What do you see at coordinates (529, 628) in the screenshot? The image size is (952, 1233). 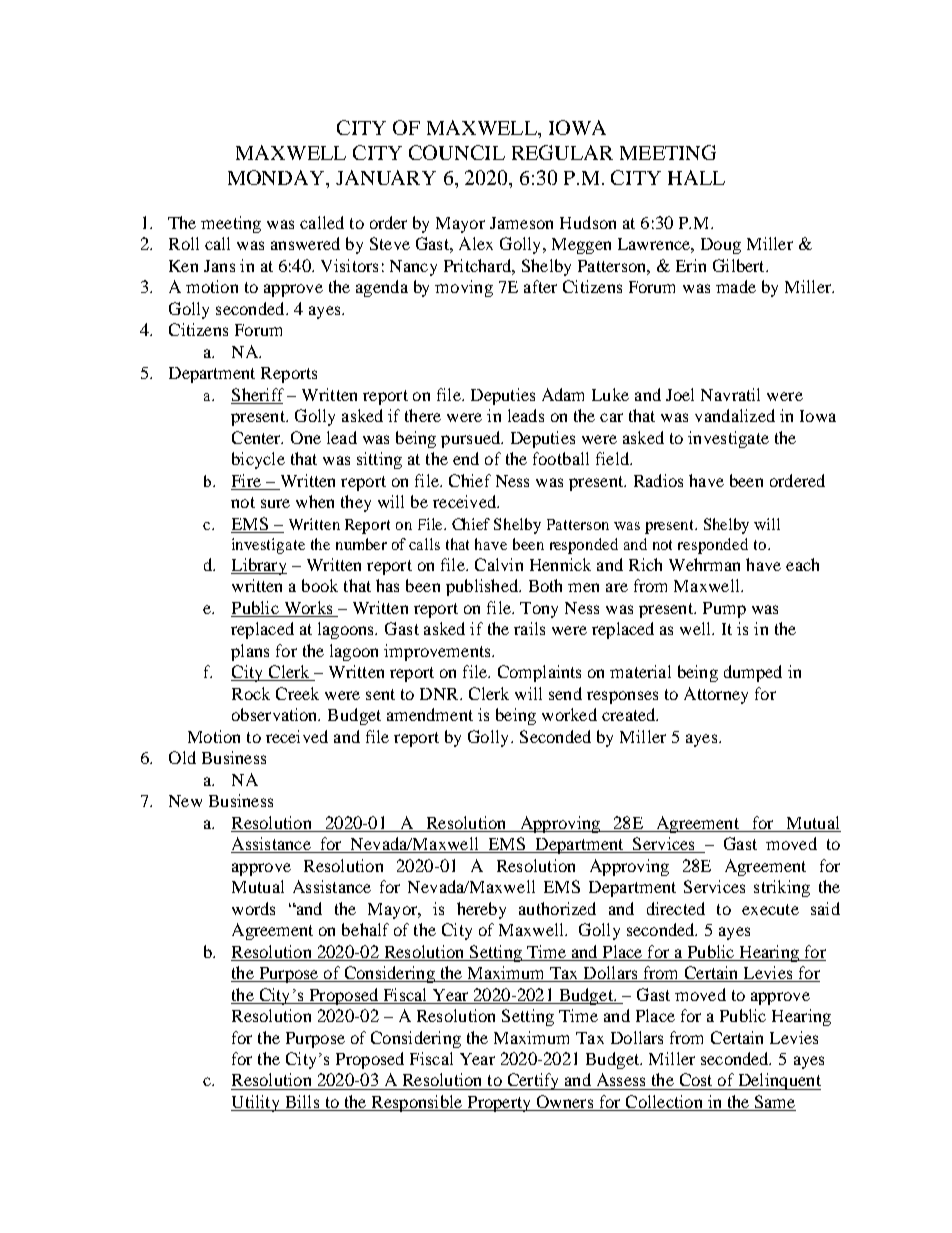 I see `rails` at bounding box center [529, 628].
